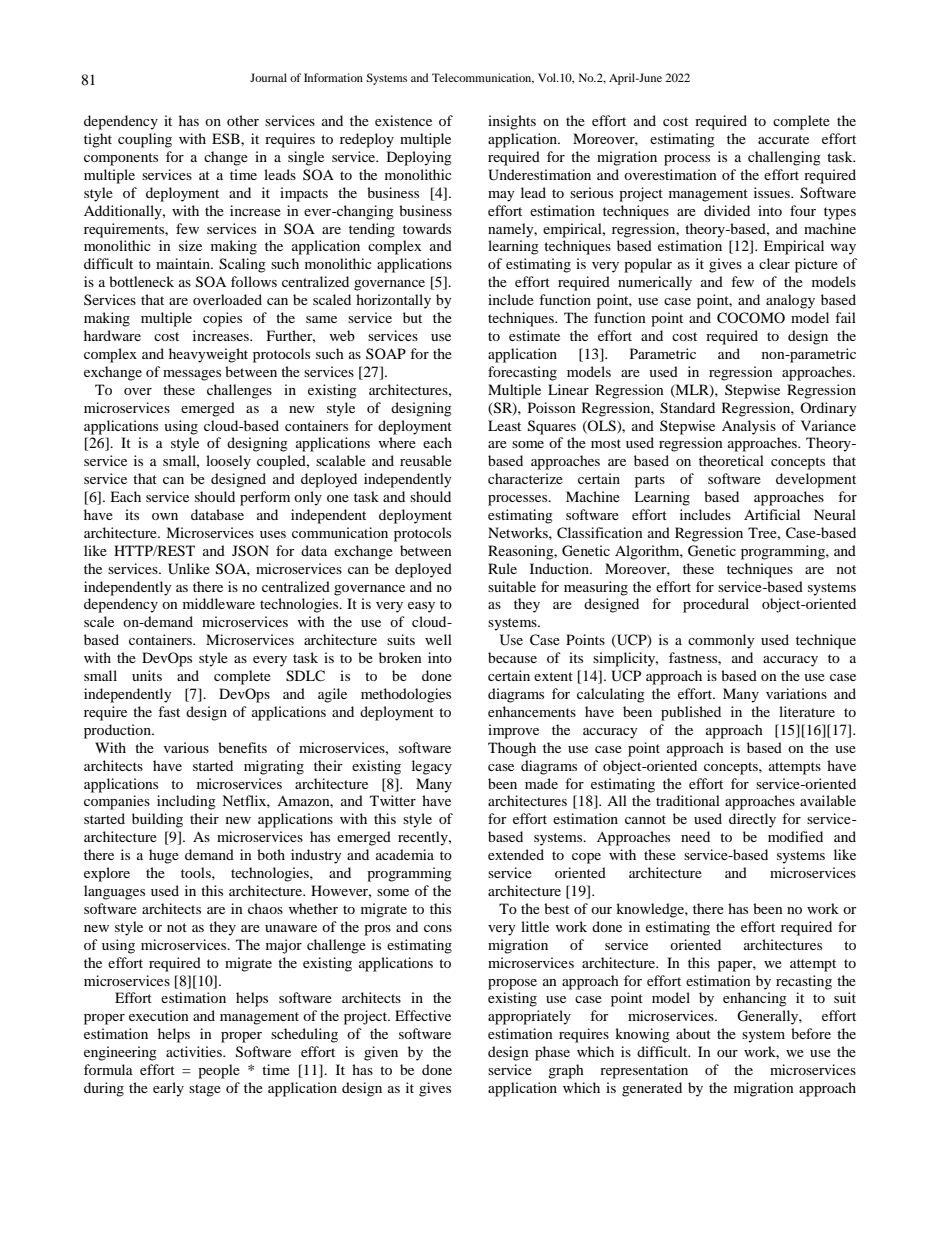 The image size is (952, 1233). What do you see at coordinates (147, 675) in the screenshot?
I see `units` at bounding box center [147, 675].
